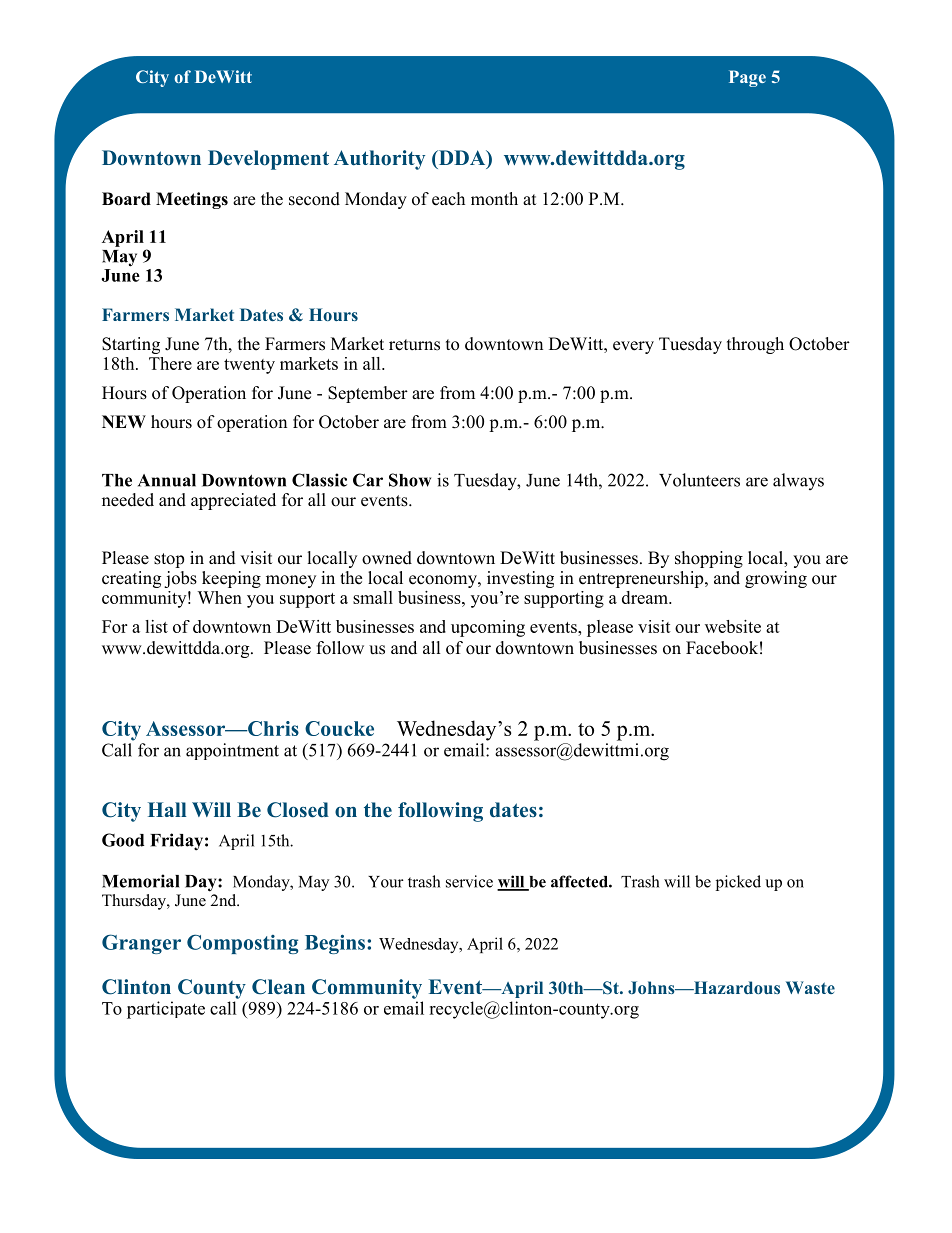 Image resolution: width=952 pixels, height=1233 pixels. I want to click on There, so click(170, 363).
